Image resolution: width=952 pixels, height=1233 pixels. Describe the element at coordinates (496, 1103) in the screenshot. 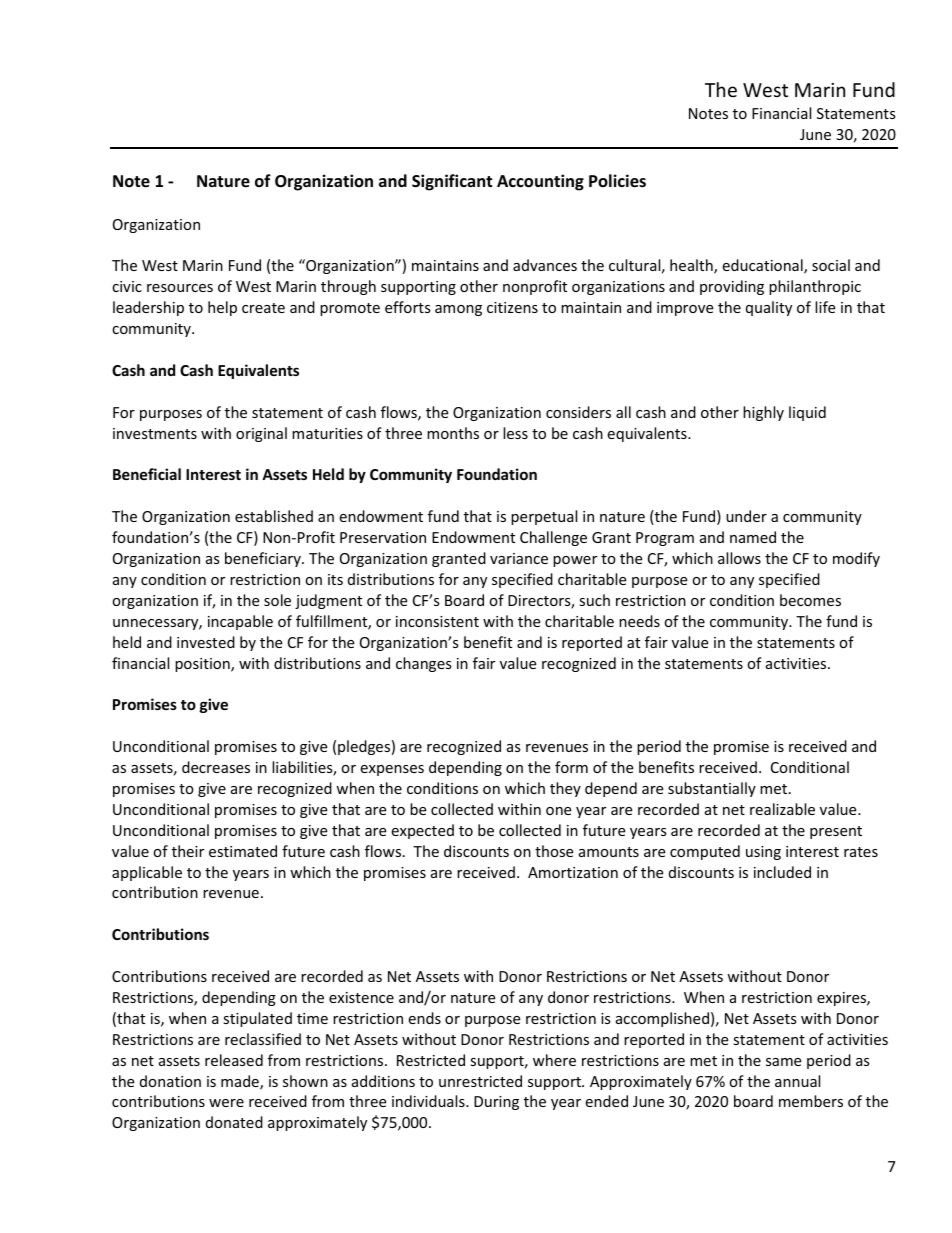

I see `During` at that location.
